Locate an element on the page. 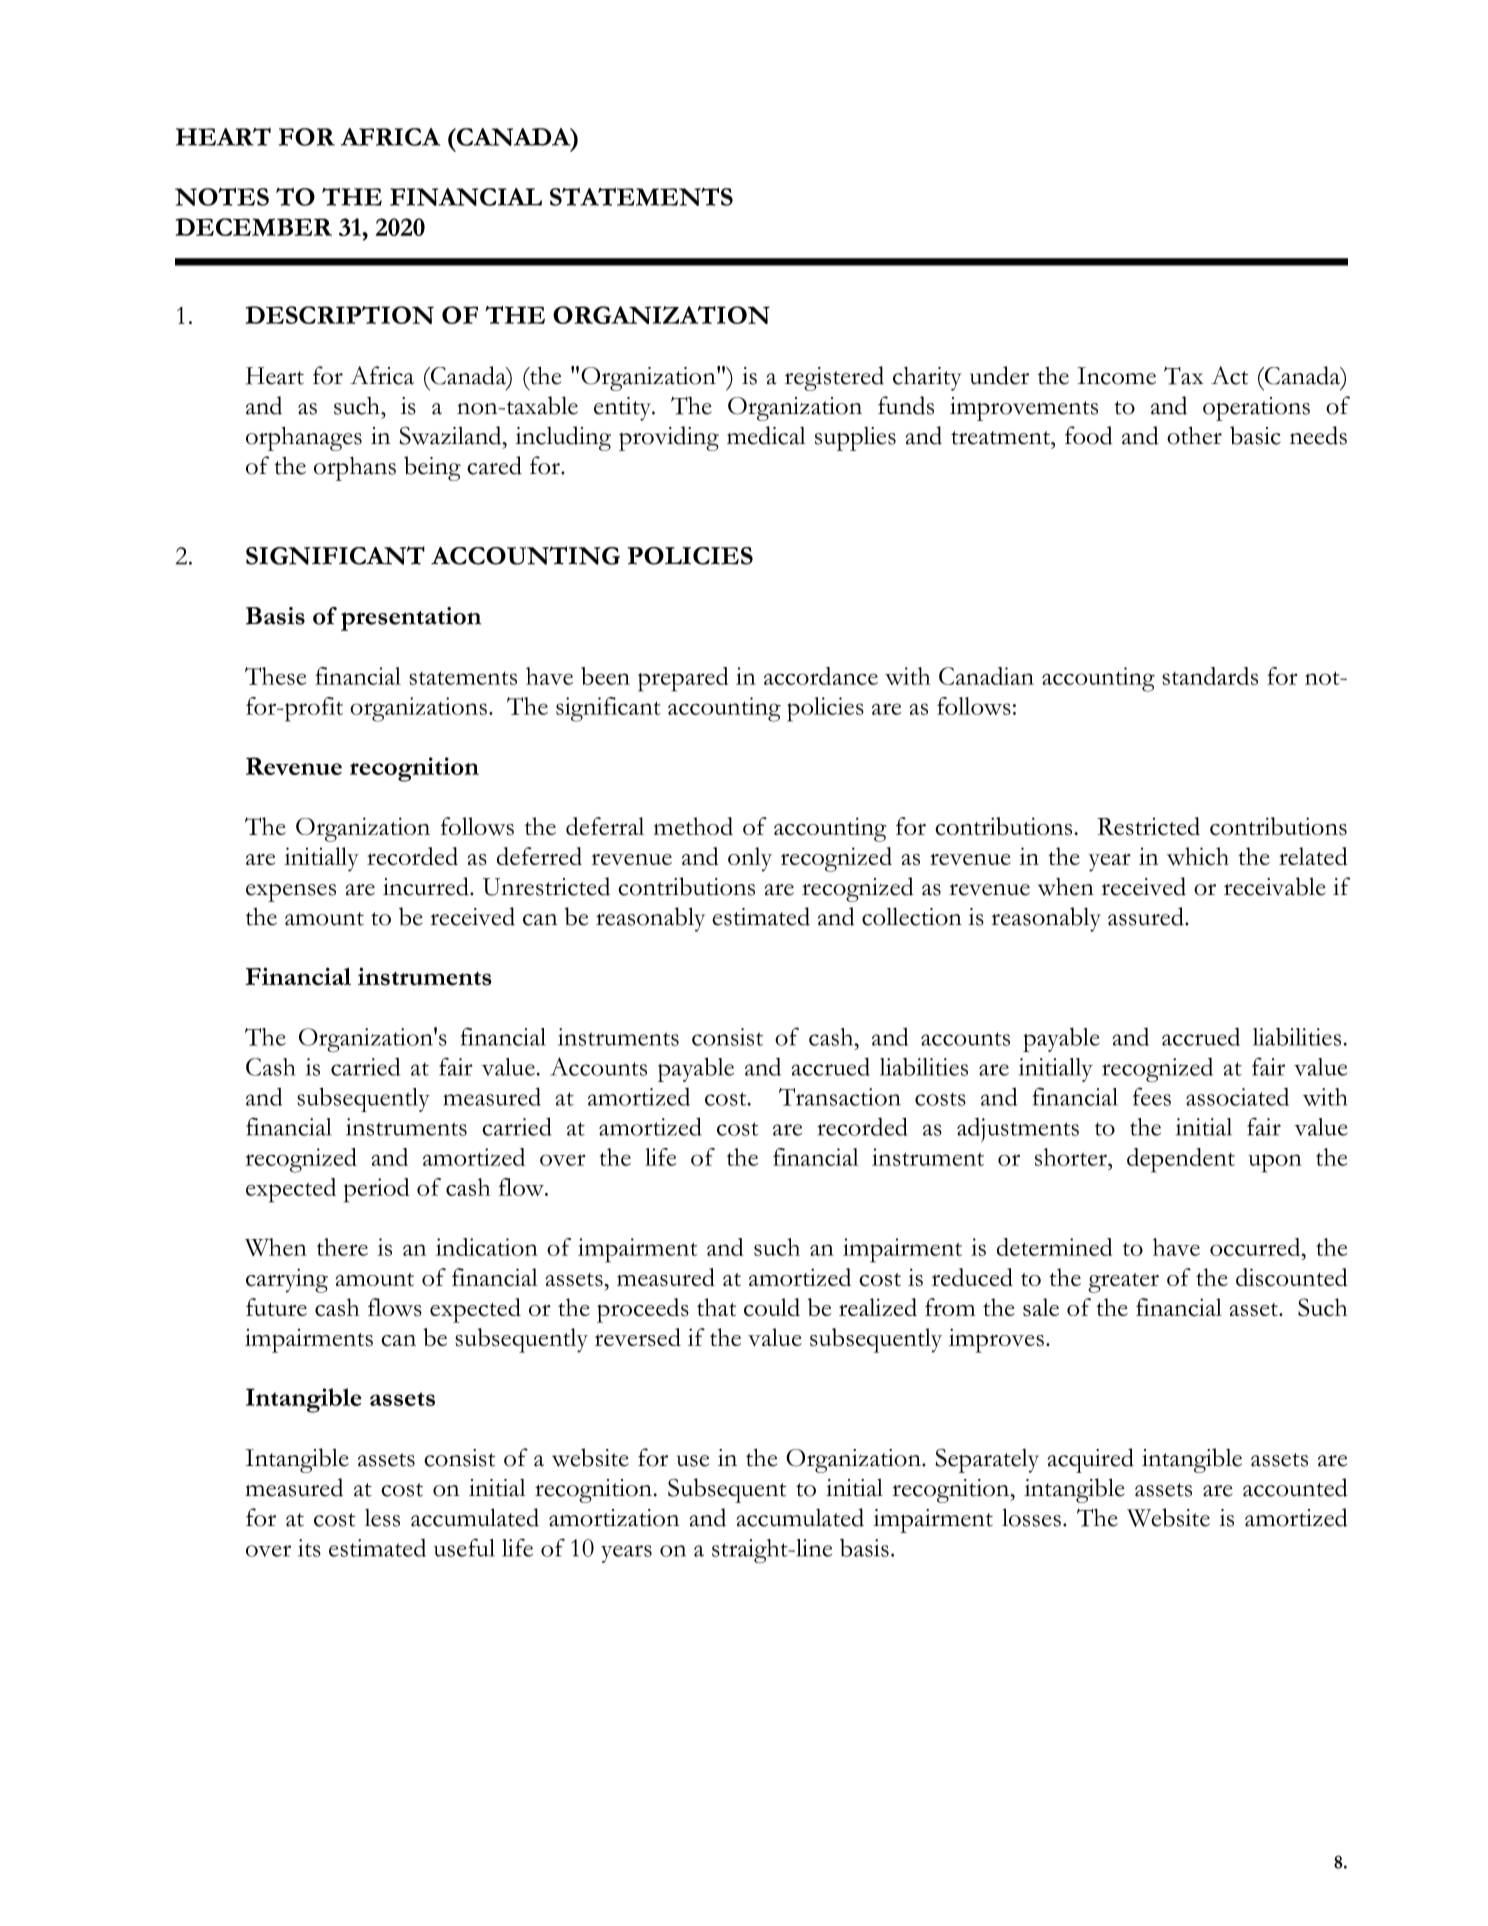 The height and width of the page is (1926, 1488). registered is located at coordinates (834, 378).
